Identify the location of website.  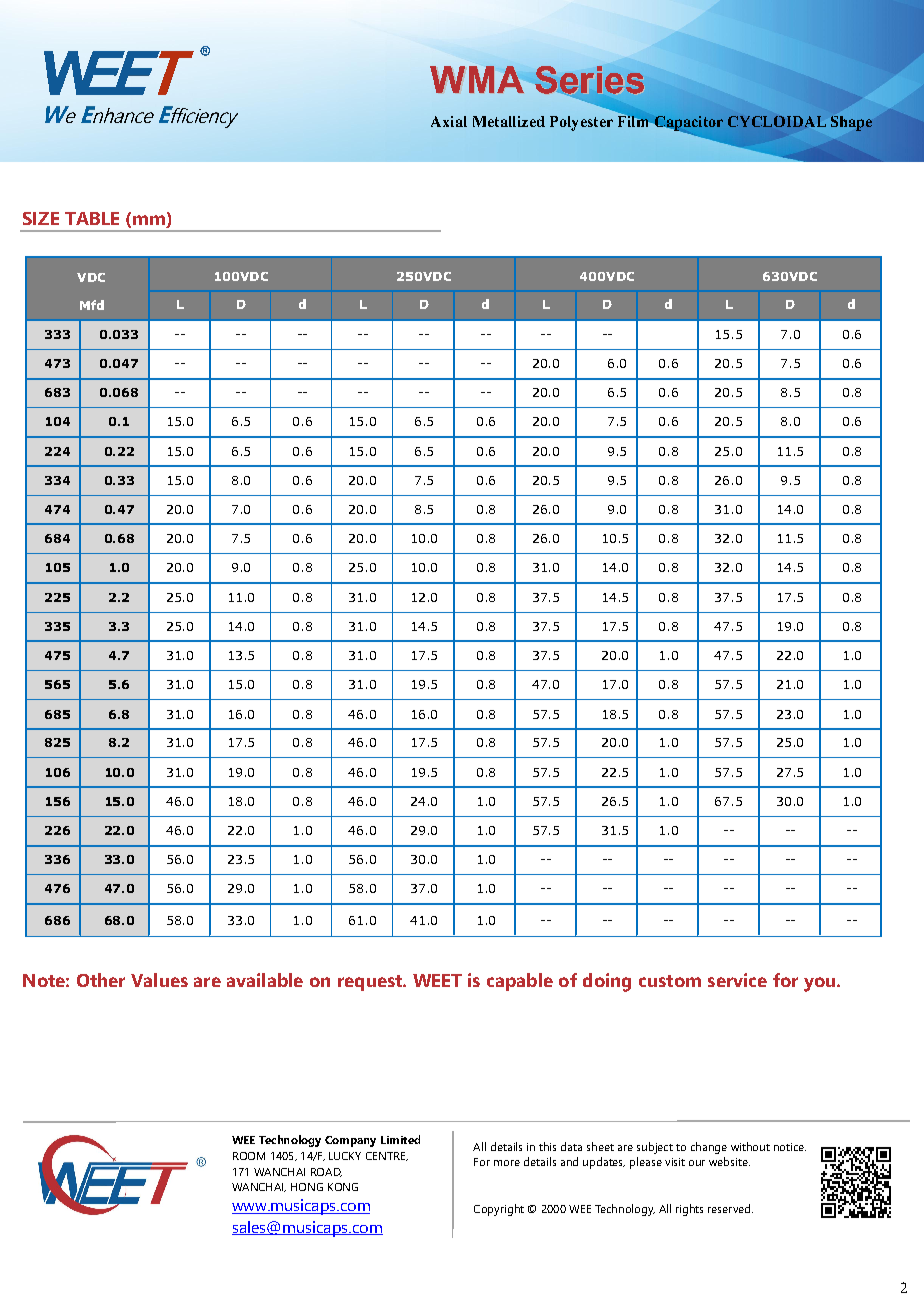
(729, 1161).
